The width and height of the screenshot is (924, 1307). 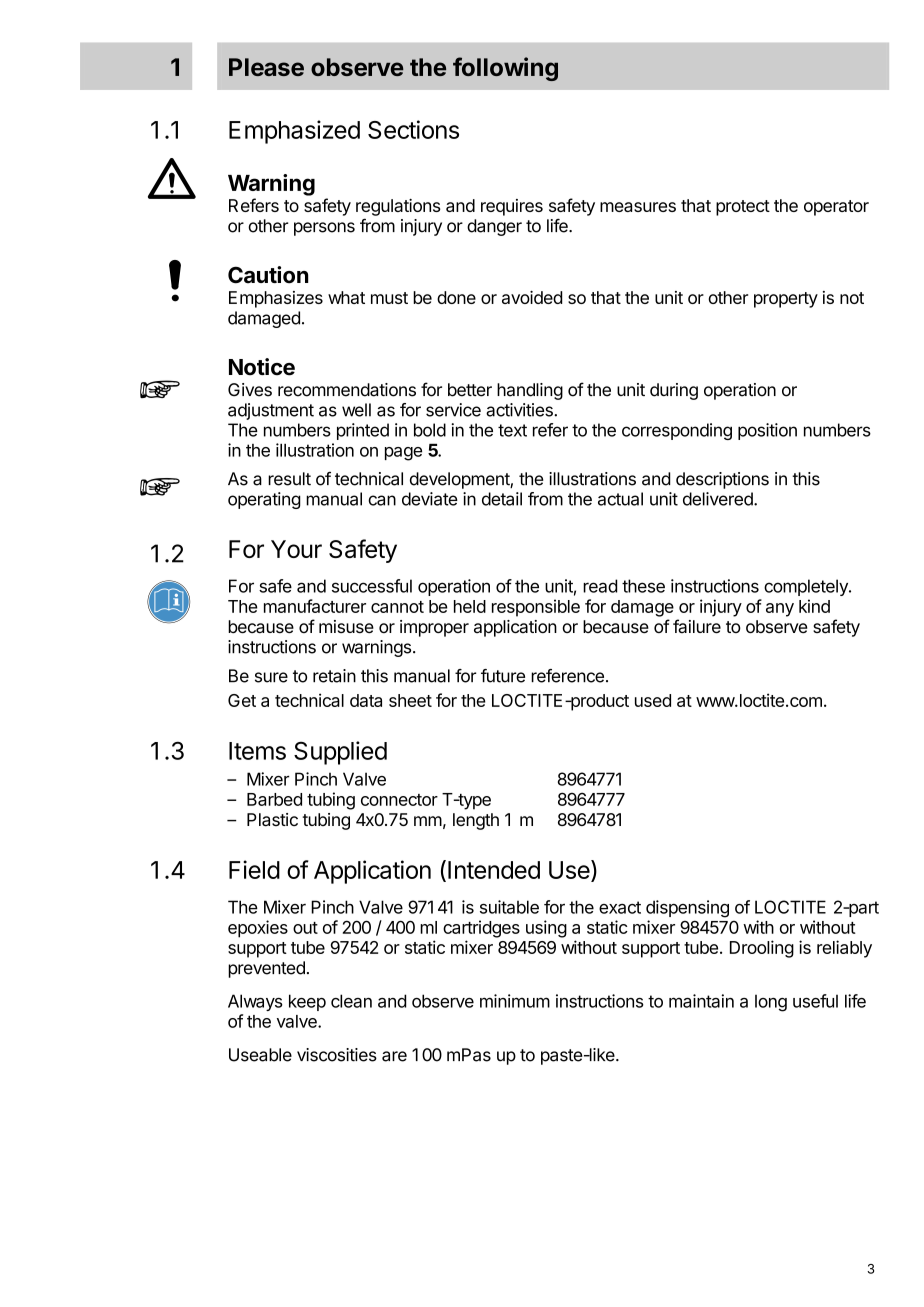 What do you see at coordinates (294, 132) in the screenshot?
I see `Emphasized` at bounding box center [294, 132].
